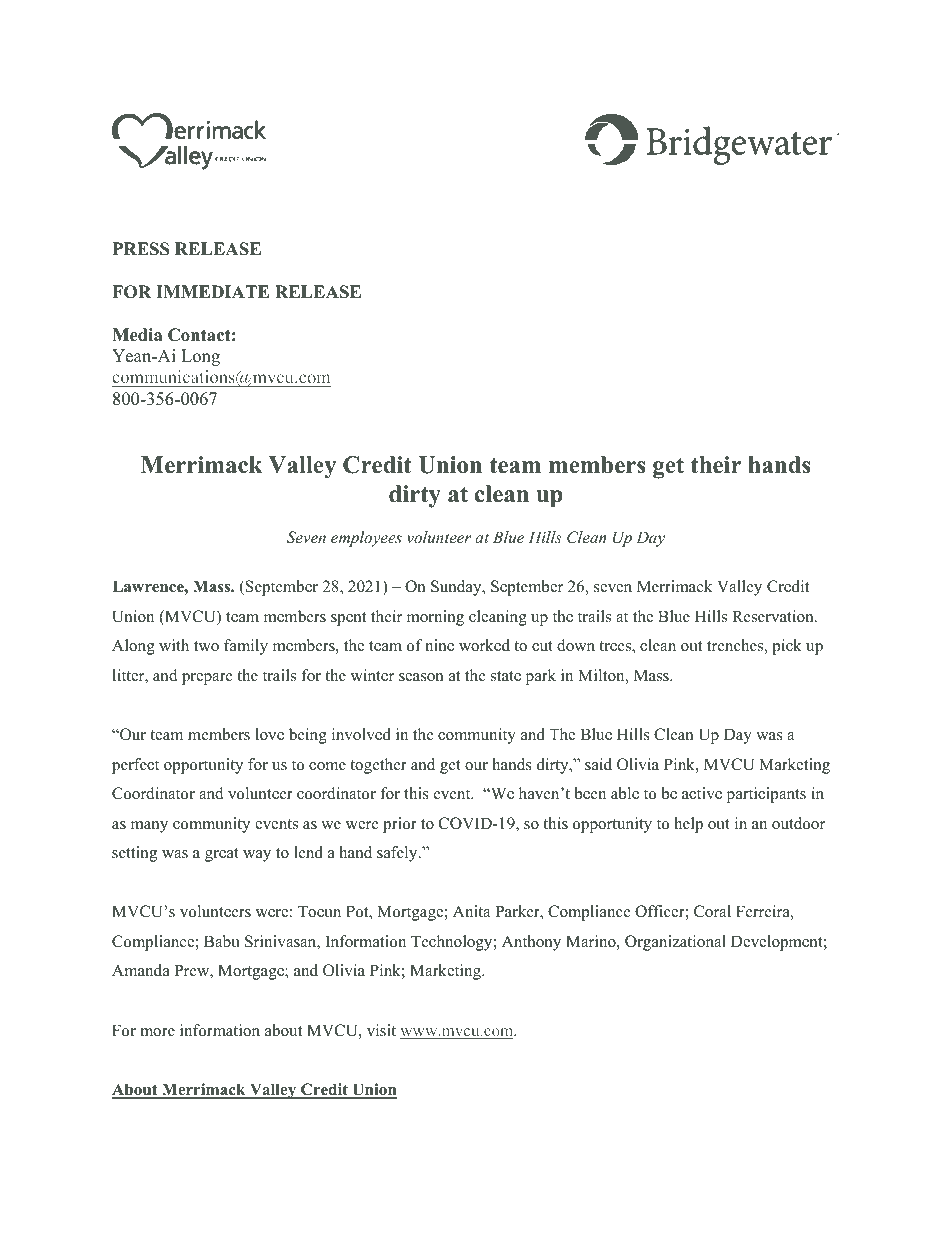 The image size is (952, 1233). I want to click on great, so click(222, 855).
